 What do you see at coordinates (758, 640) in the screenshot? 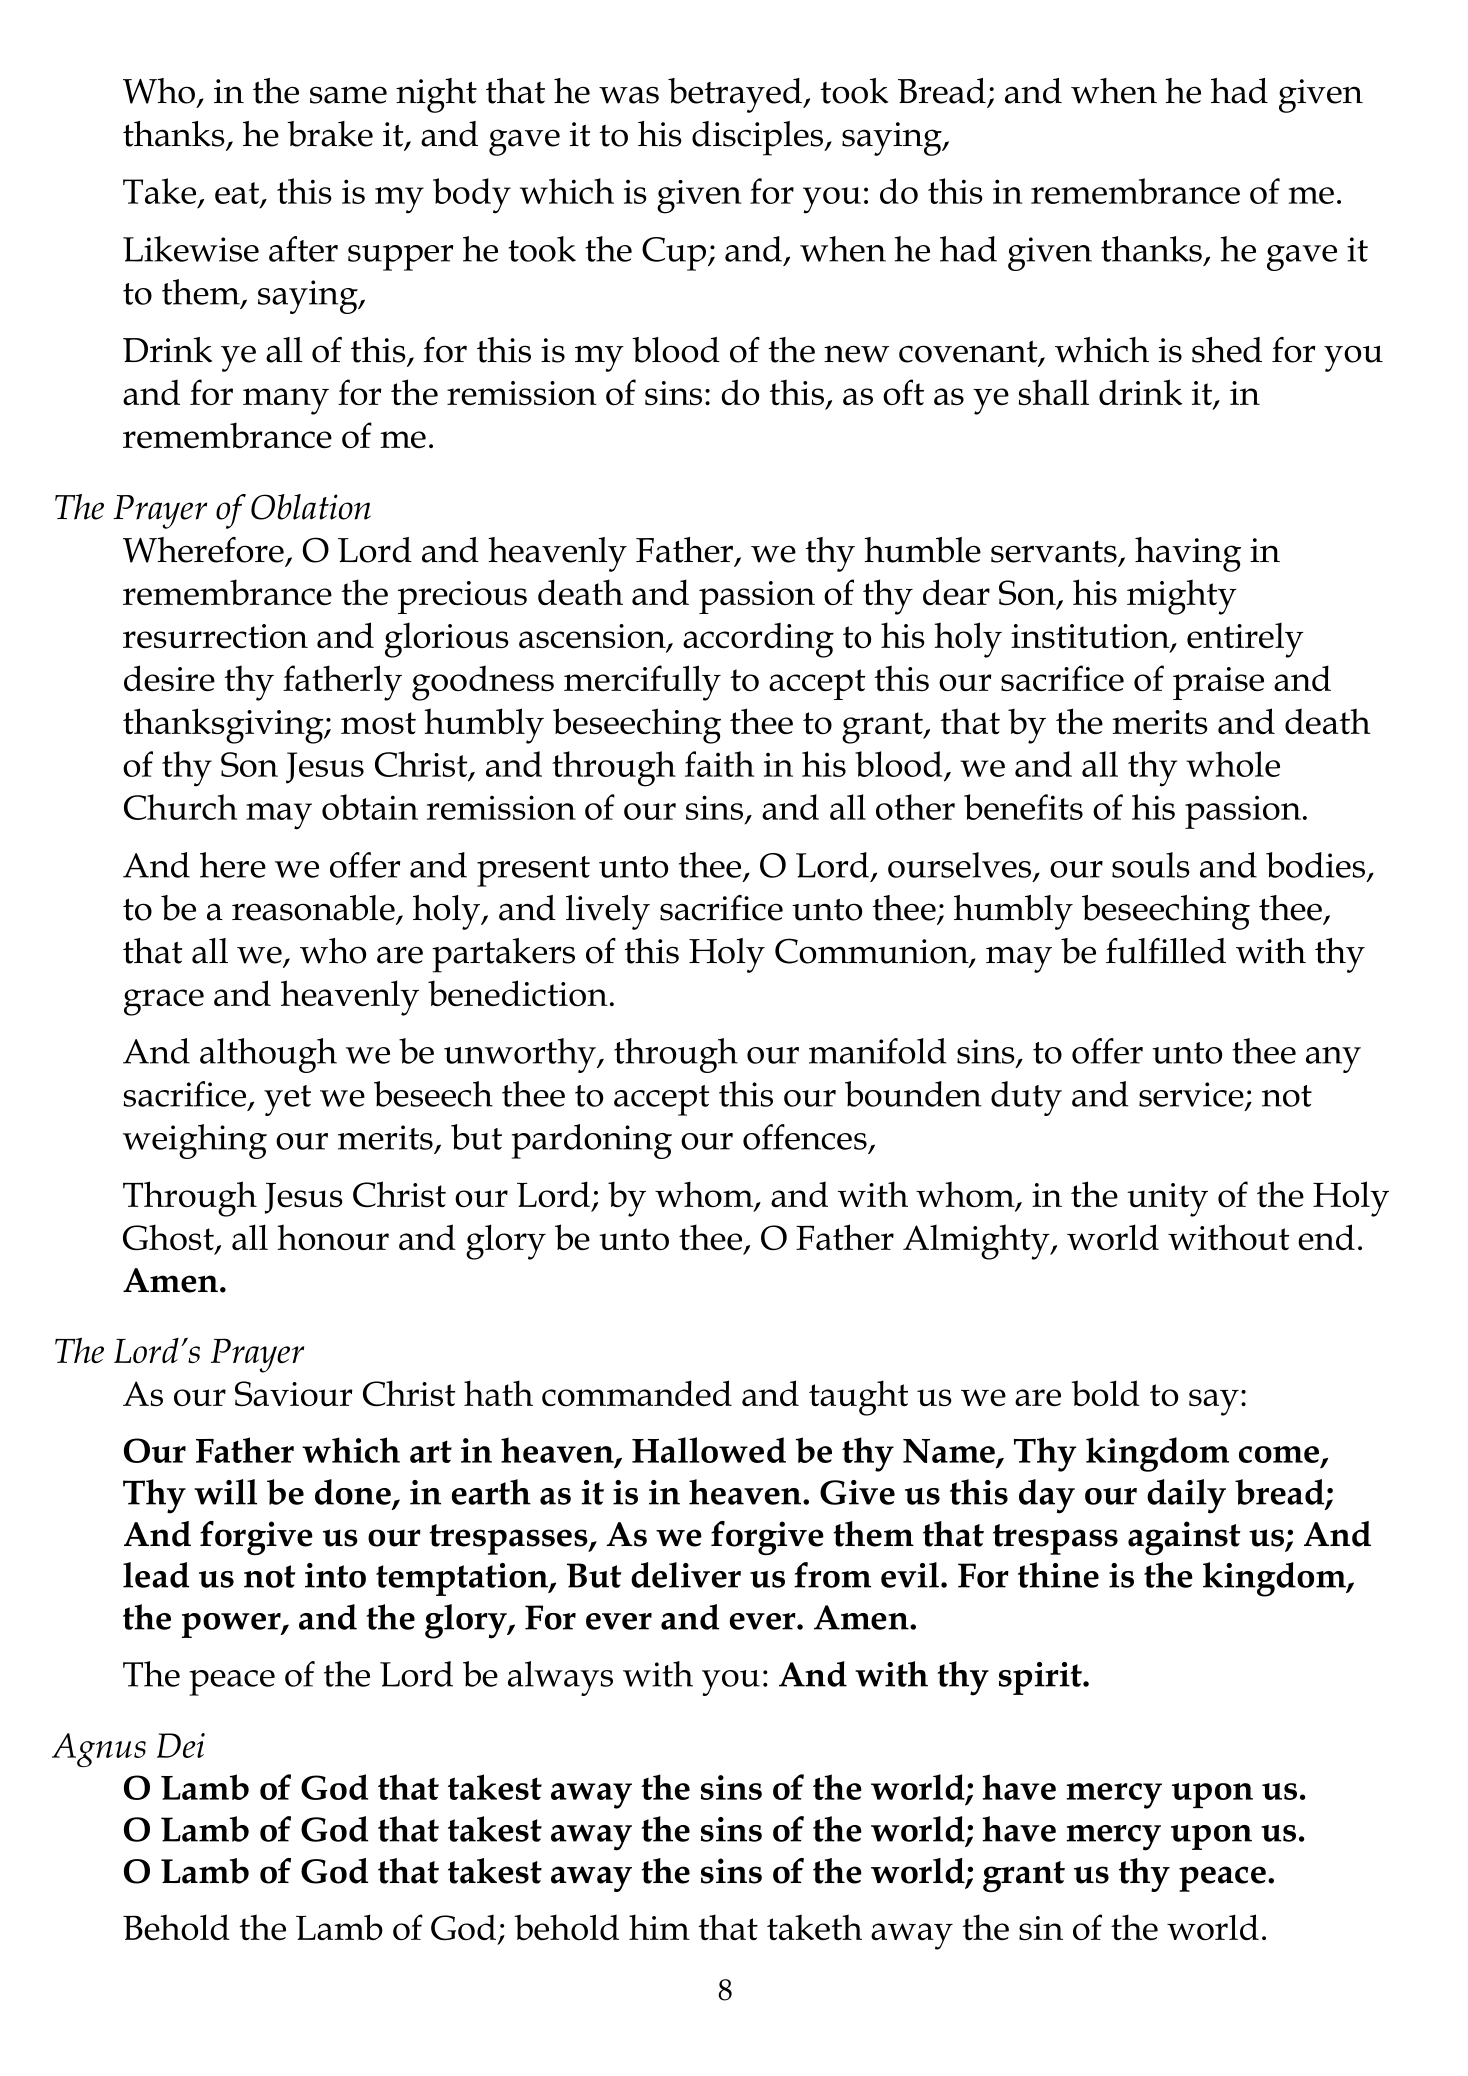
I see `according` at bounding box center [758, 640].
